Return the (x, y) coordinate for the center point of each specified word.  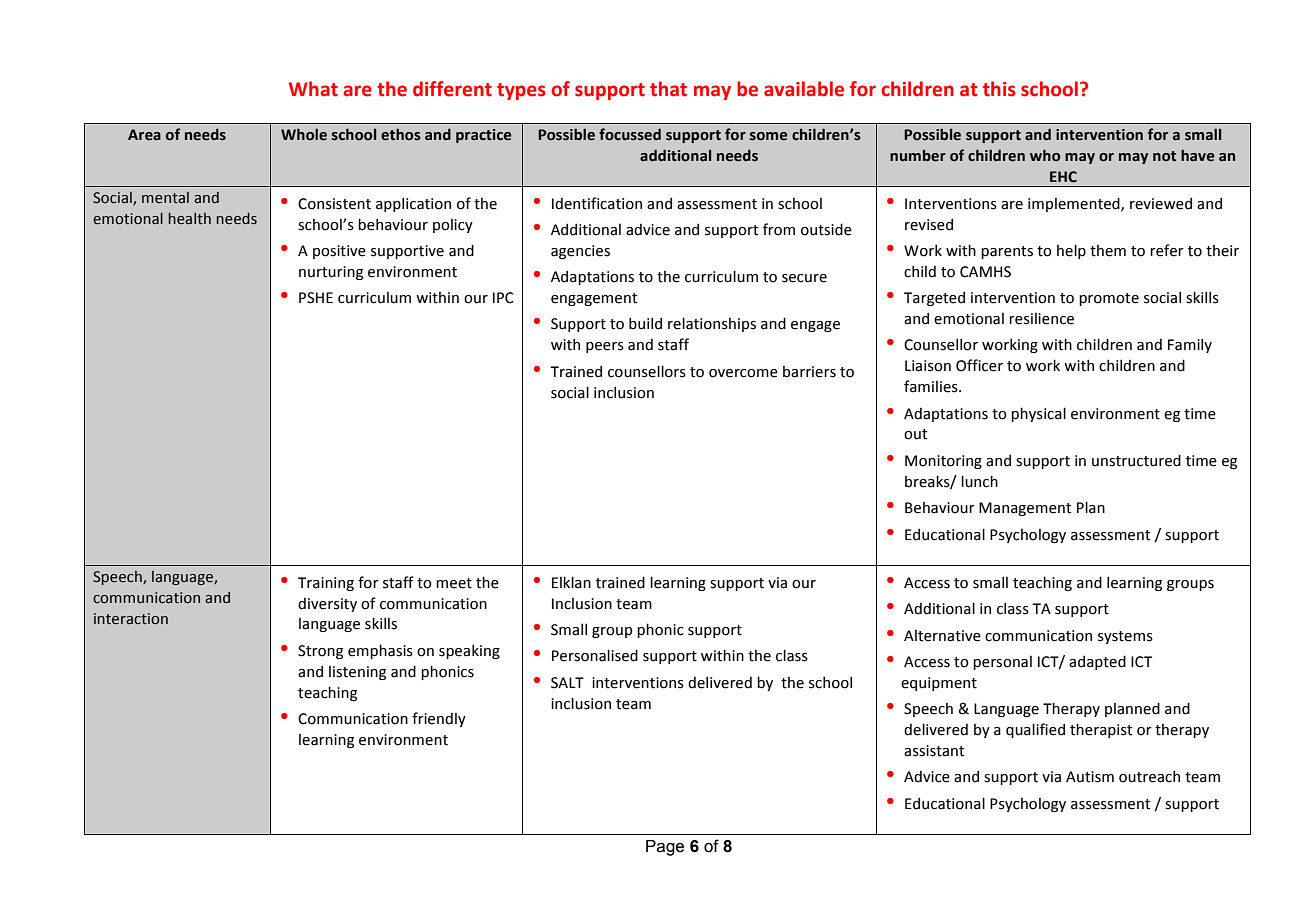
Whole (304, 134)
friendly (439, 719)
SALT (567, 683)
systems (1125, 637)
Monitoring (943, 462)
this (999, 89)
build (645, 323)
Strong (320, 652)
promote (1109, 299)
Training (326, 584)
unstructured (1136, 460)
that (668, 89)
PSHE (316, 298)
